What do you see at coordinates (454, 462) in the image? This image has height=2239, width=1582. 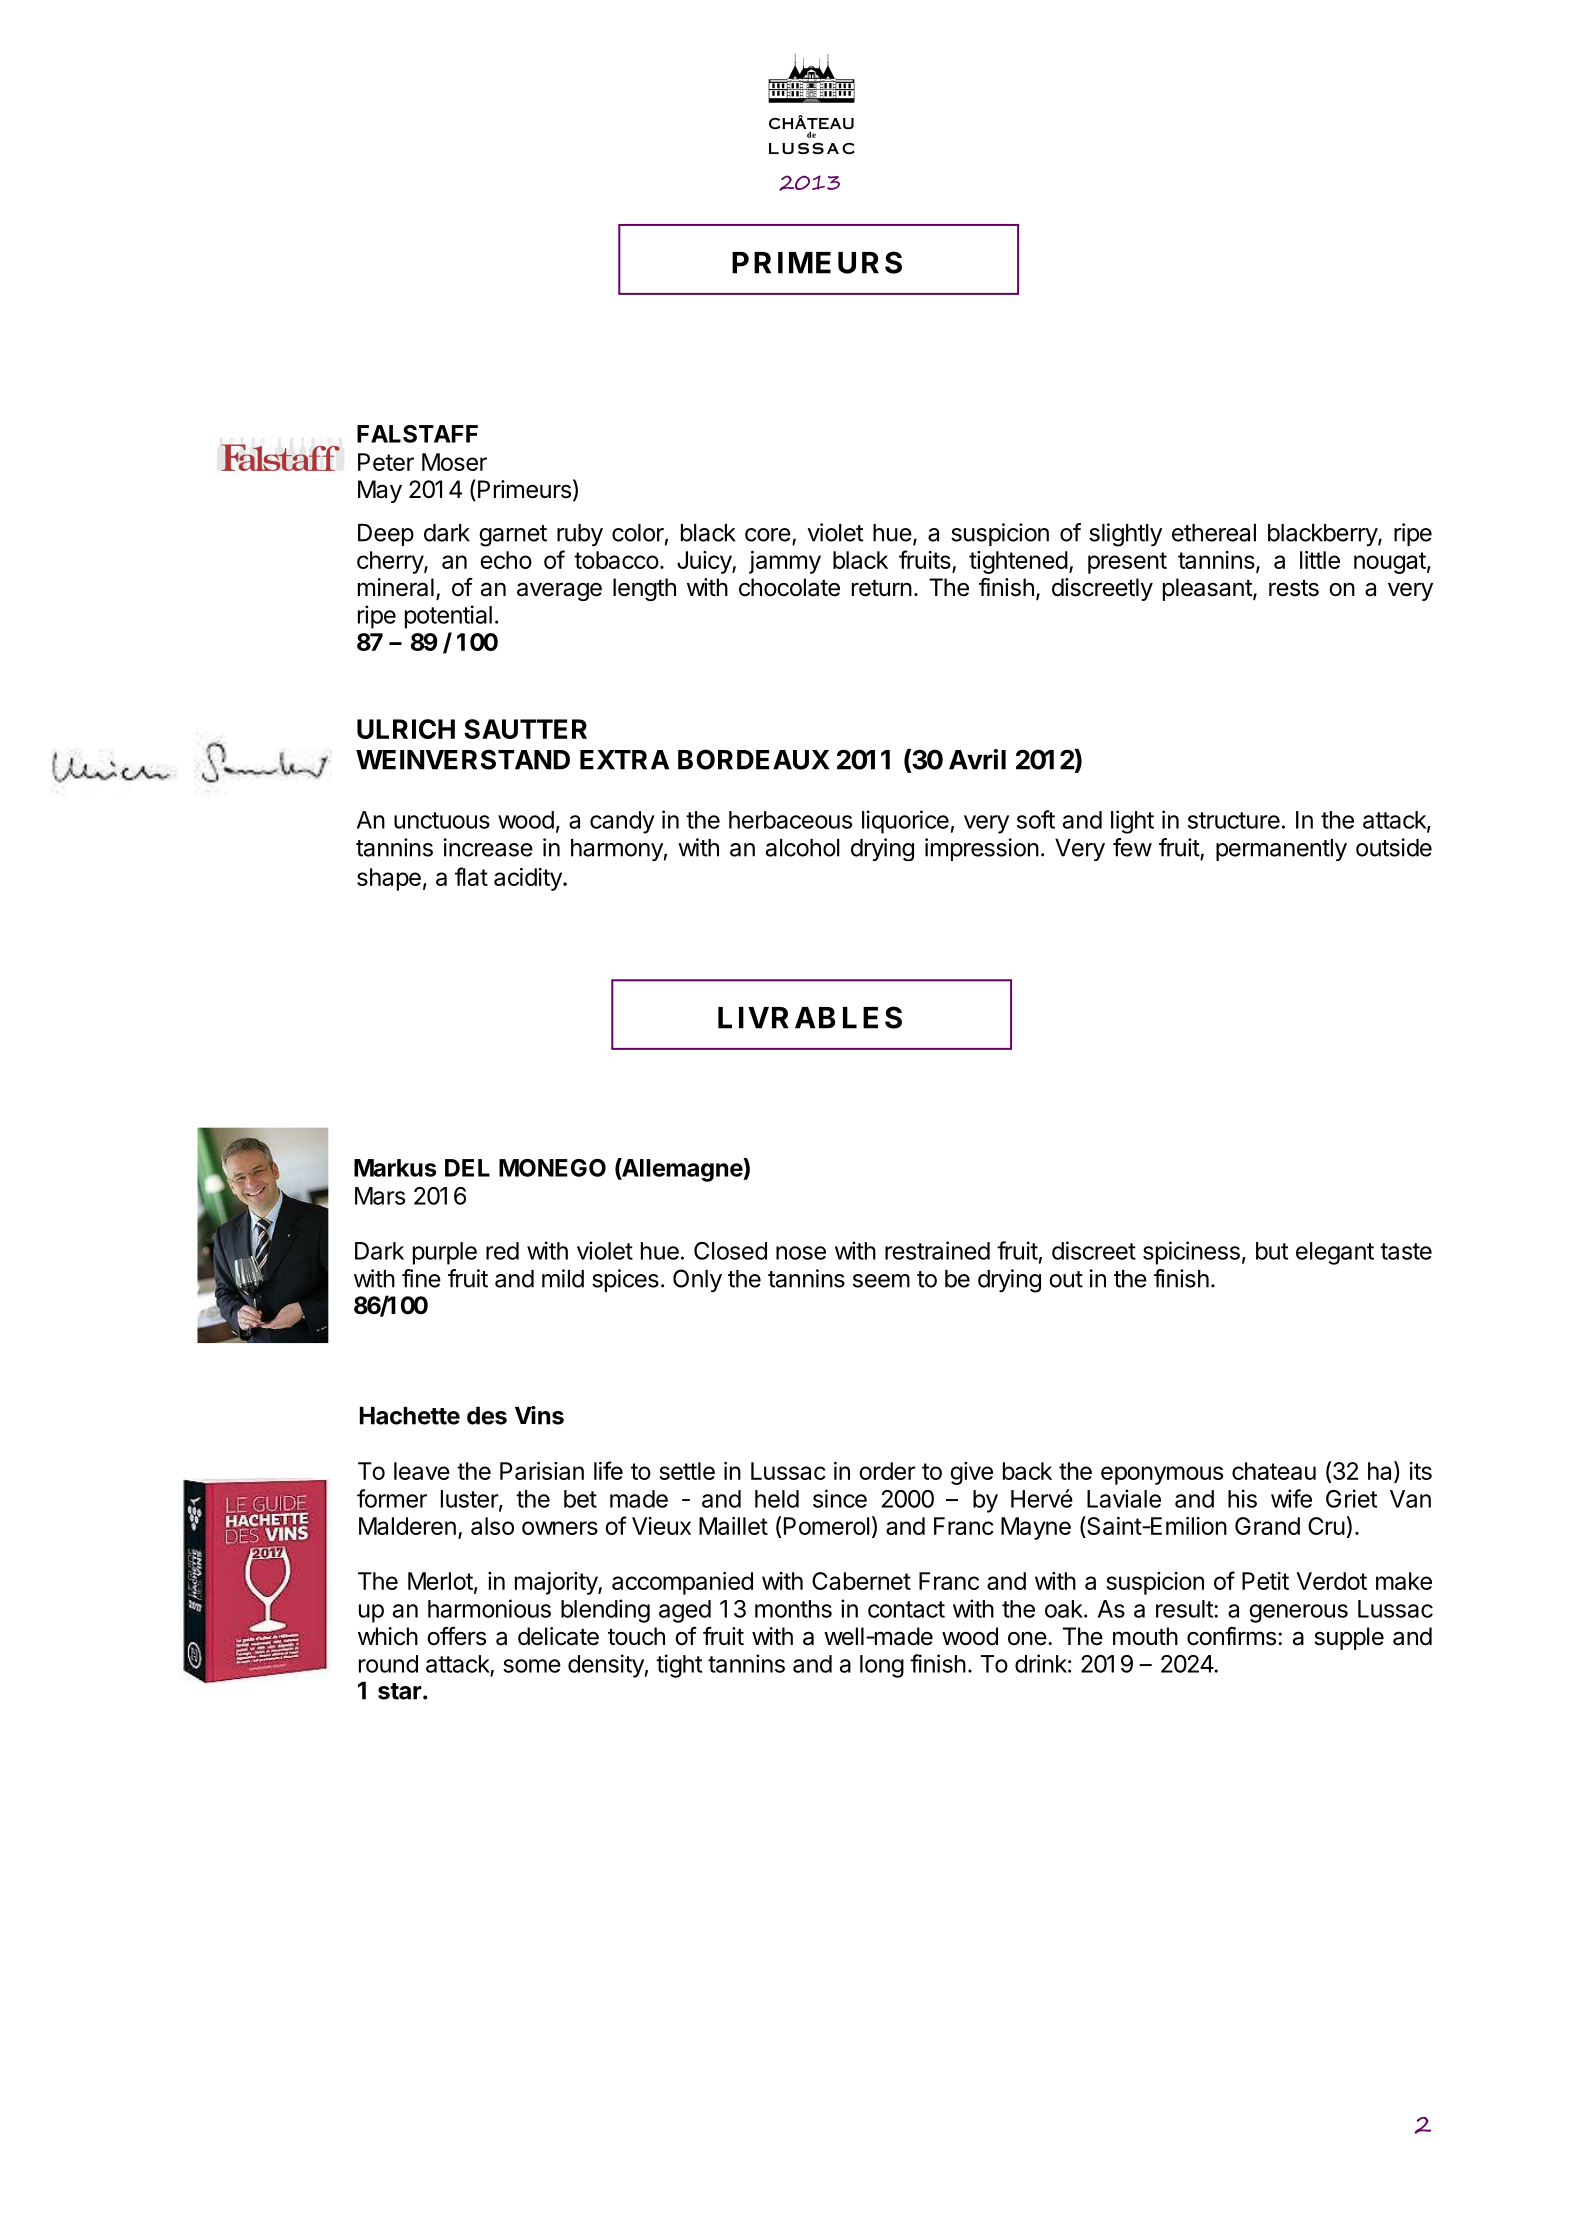 I see `Moser` at bounding box center [454, 462].
